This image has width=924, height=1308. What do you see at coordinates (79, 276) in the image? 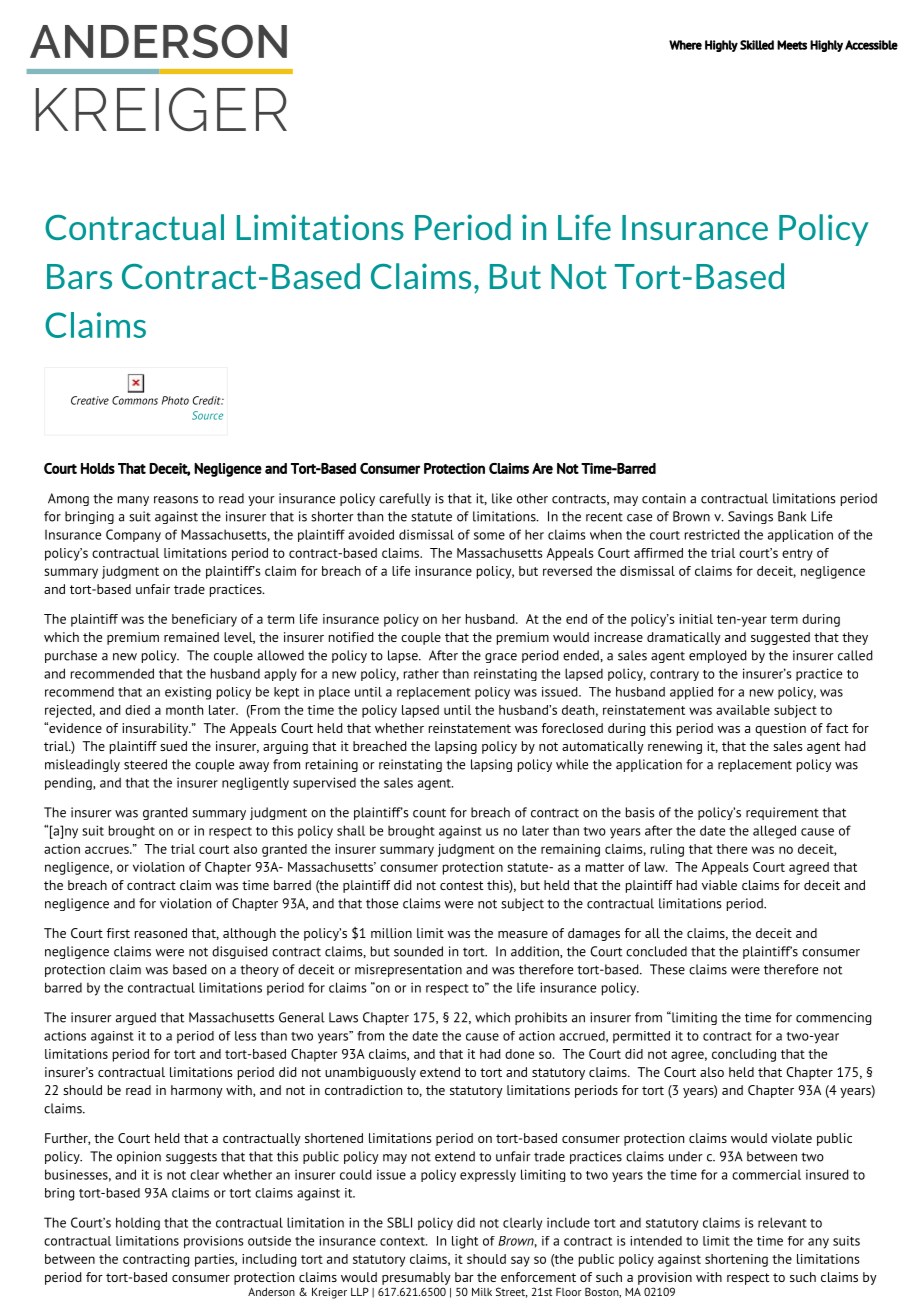
I see `Bars` at bounding box center [79, 276].
